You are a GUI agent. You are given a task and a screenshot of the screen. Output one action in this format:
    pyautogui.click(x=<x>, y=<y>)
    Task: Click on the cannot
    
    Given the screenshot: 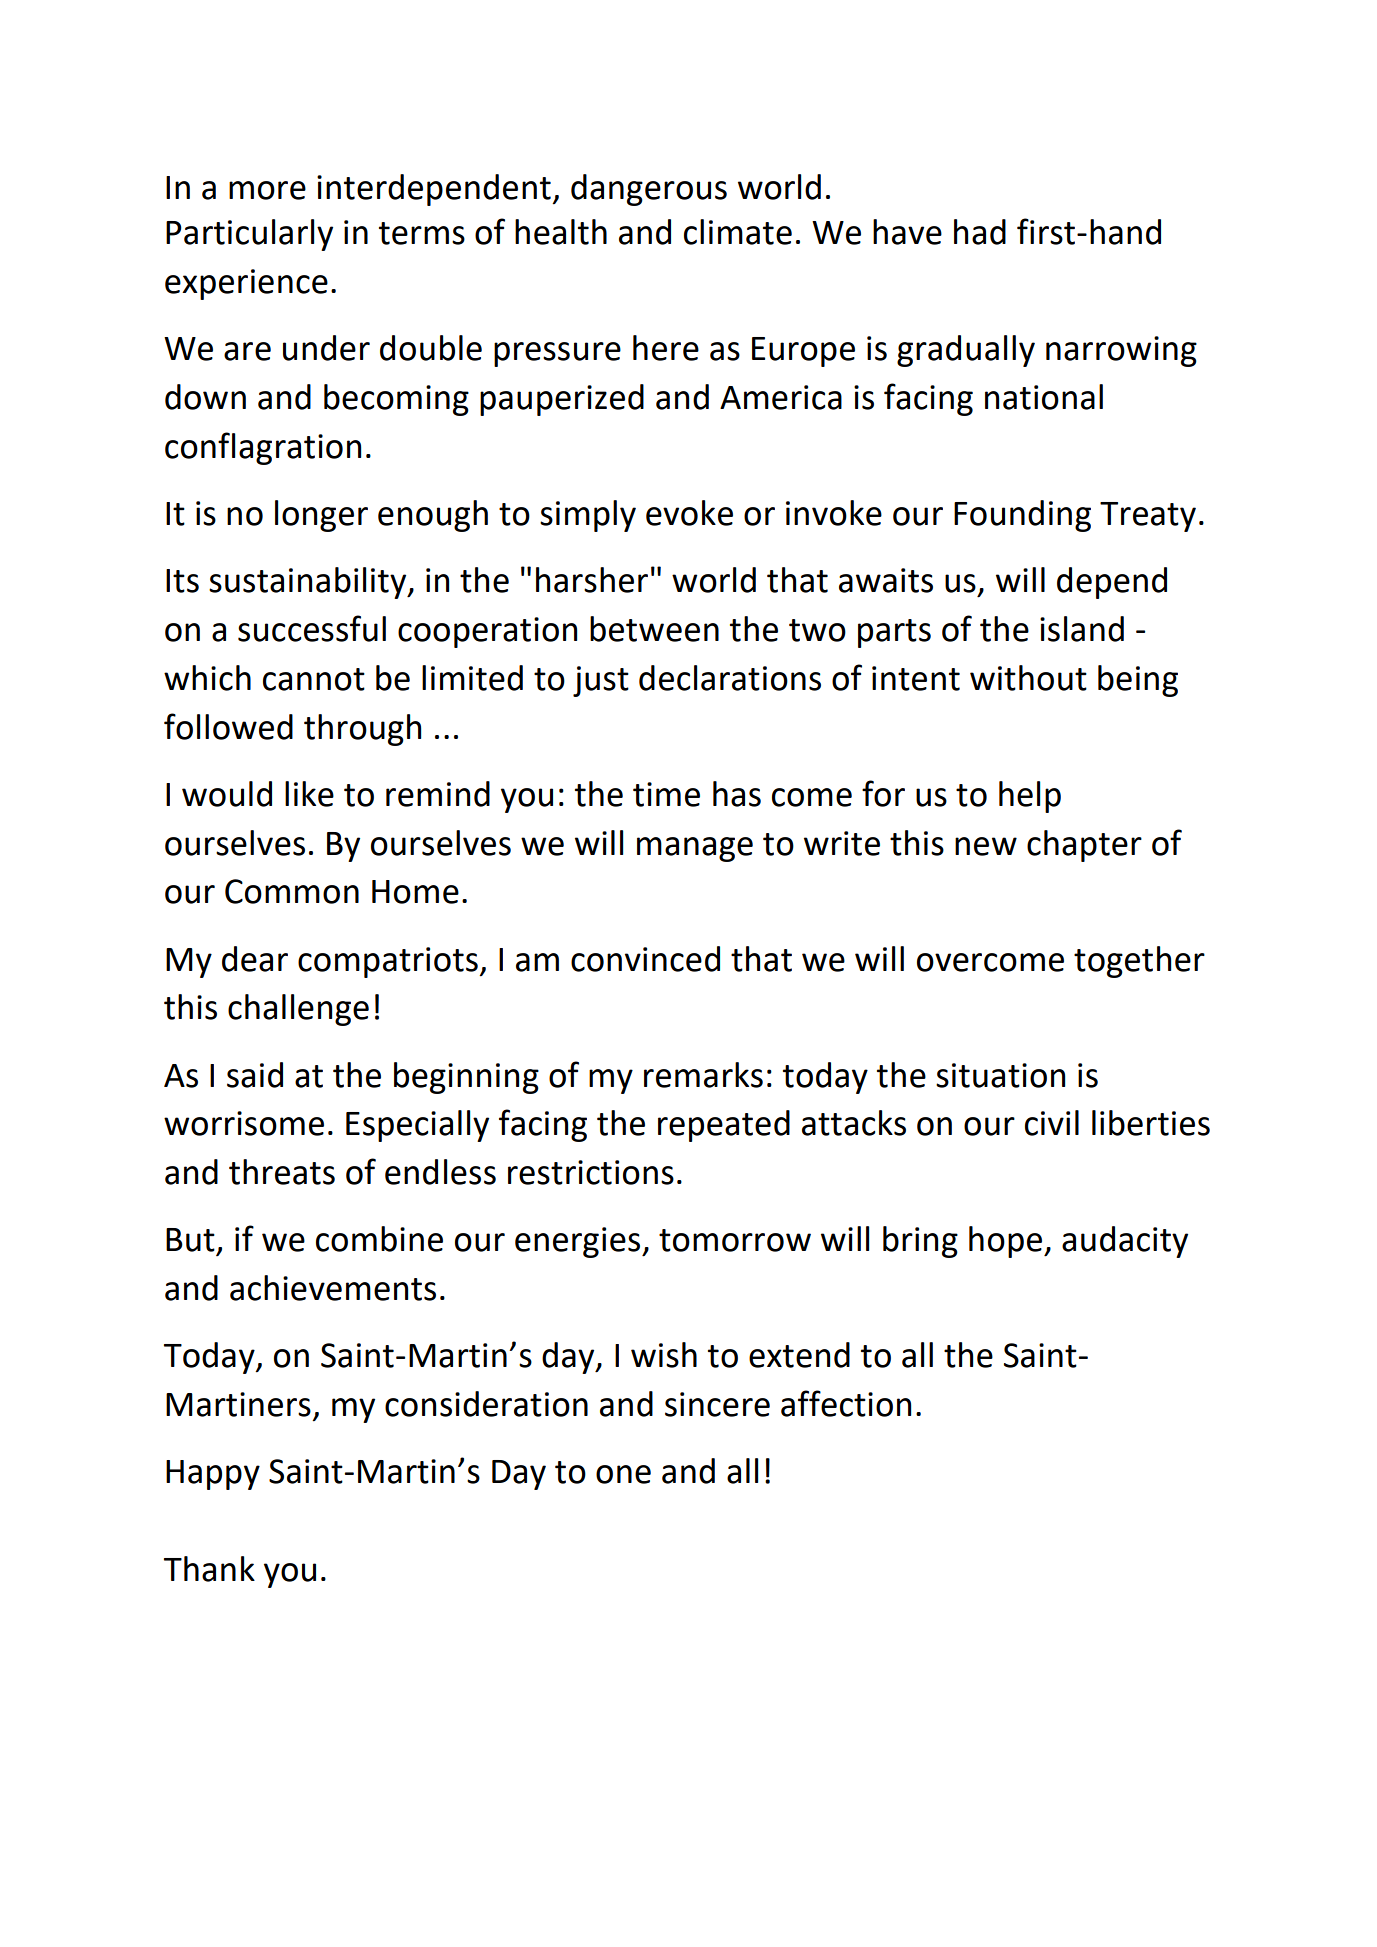 What is the action you would take?
    pyautogui.click(x=314, y=679)
